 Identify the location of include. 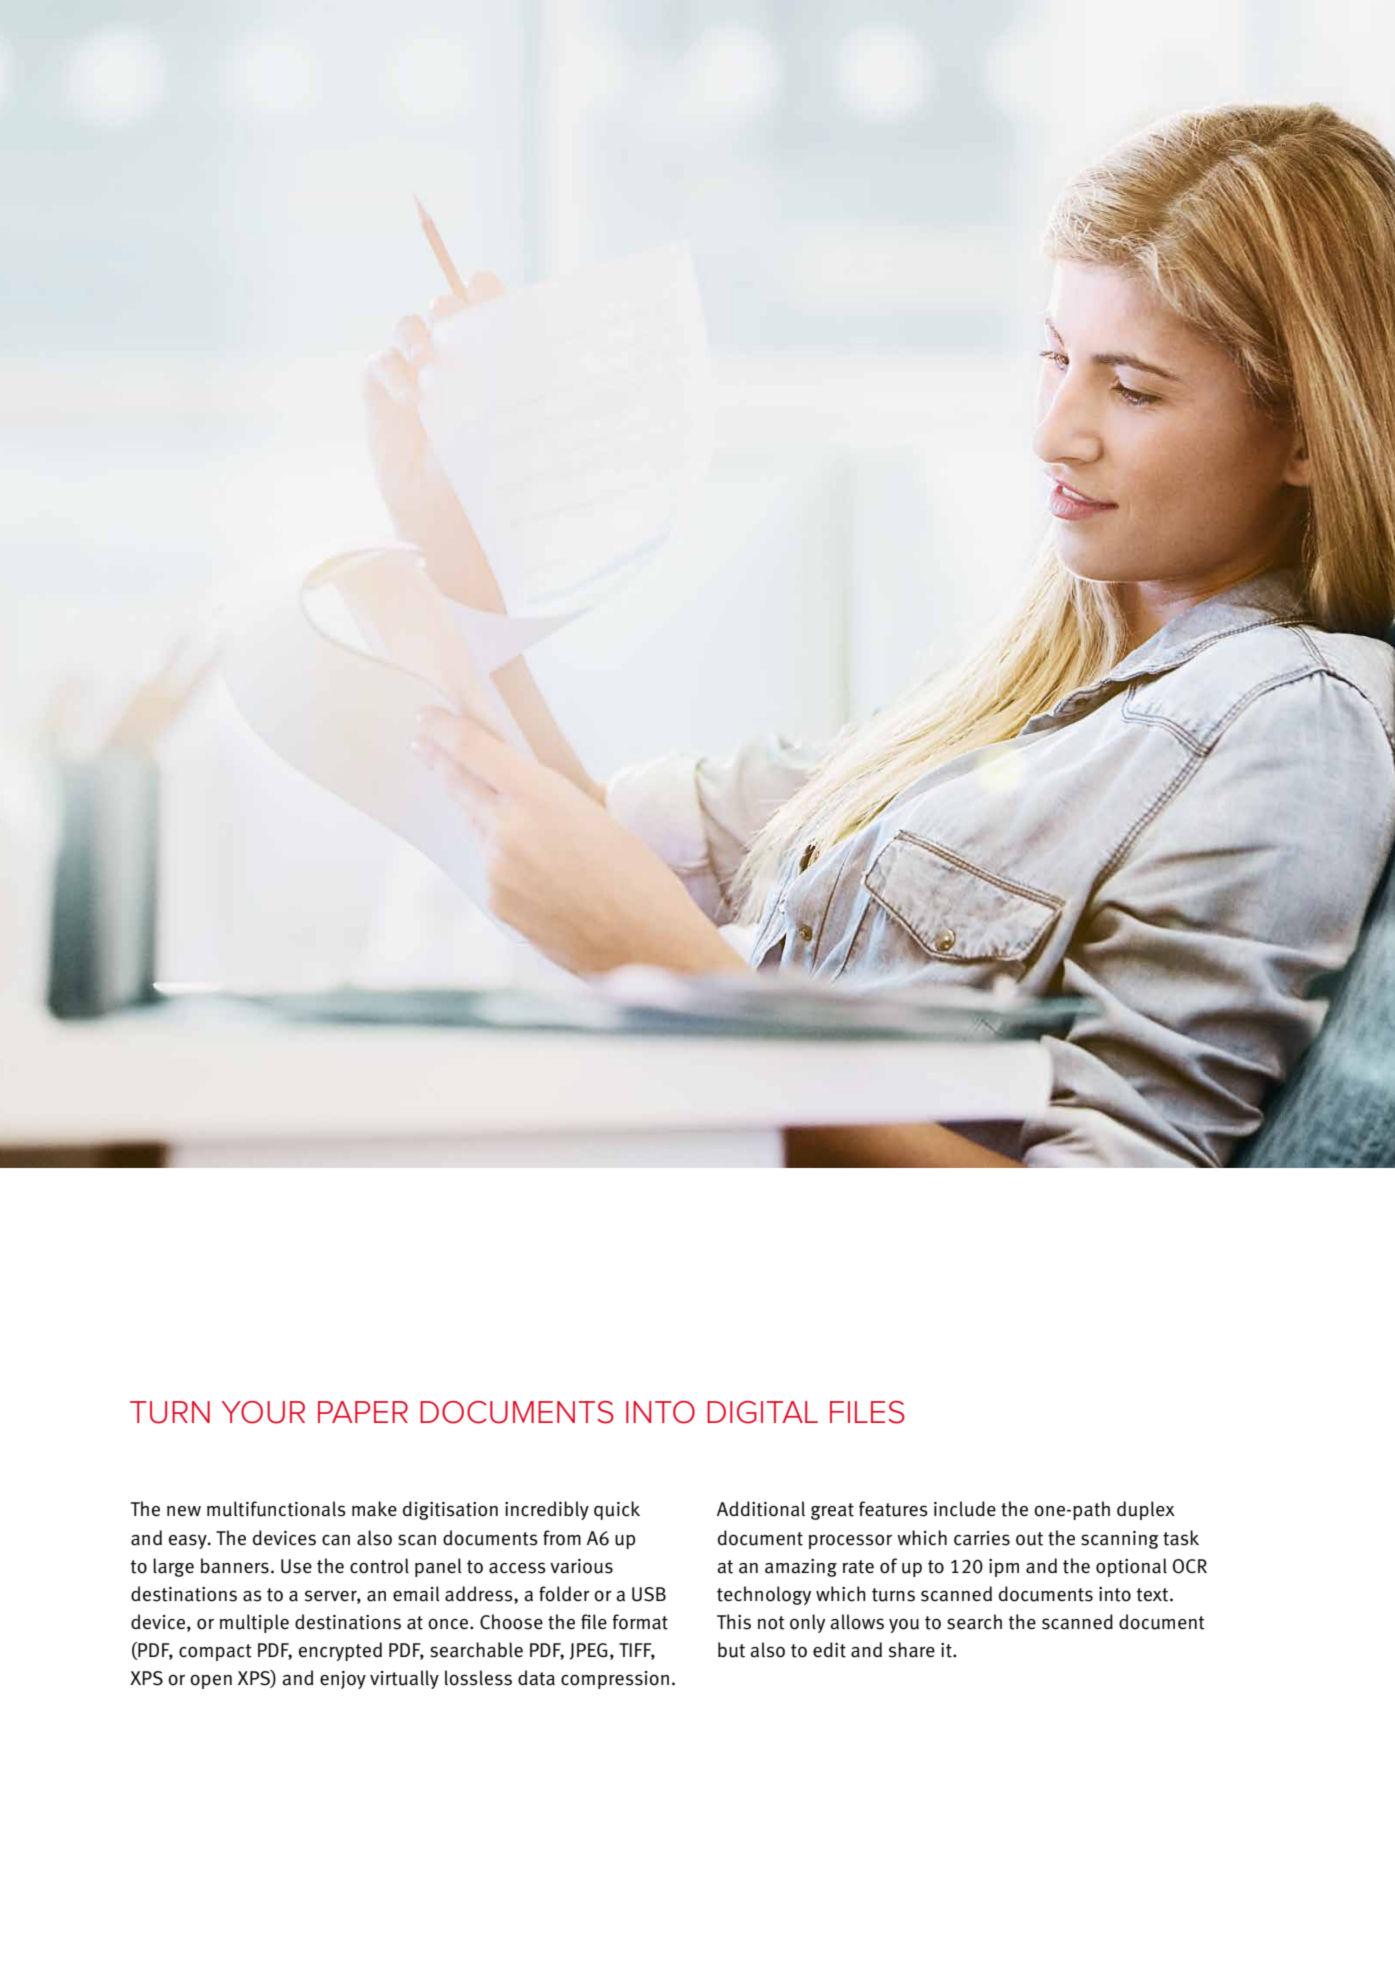
(965, 1509).
